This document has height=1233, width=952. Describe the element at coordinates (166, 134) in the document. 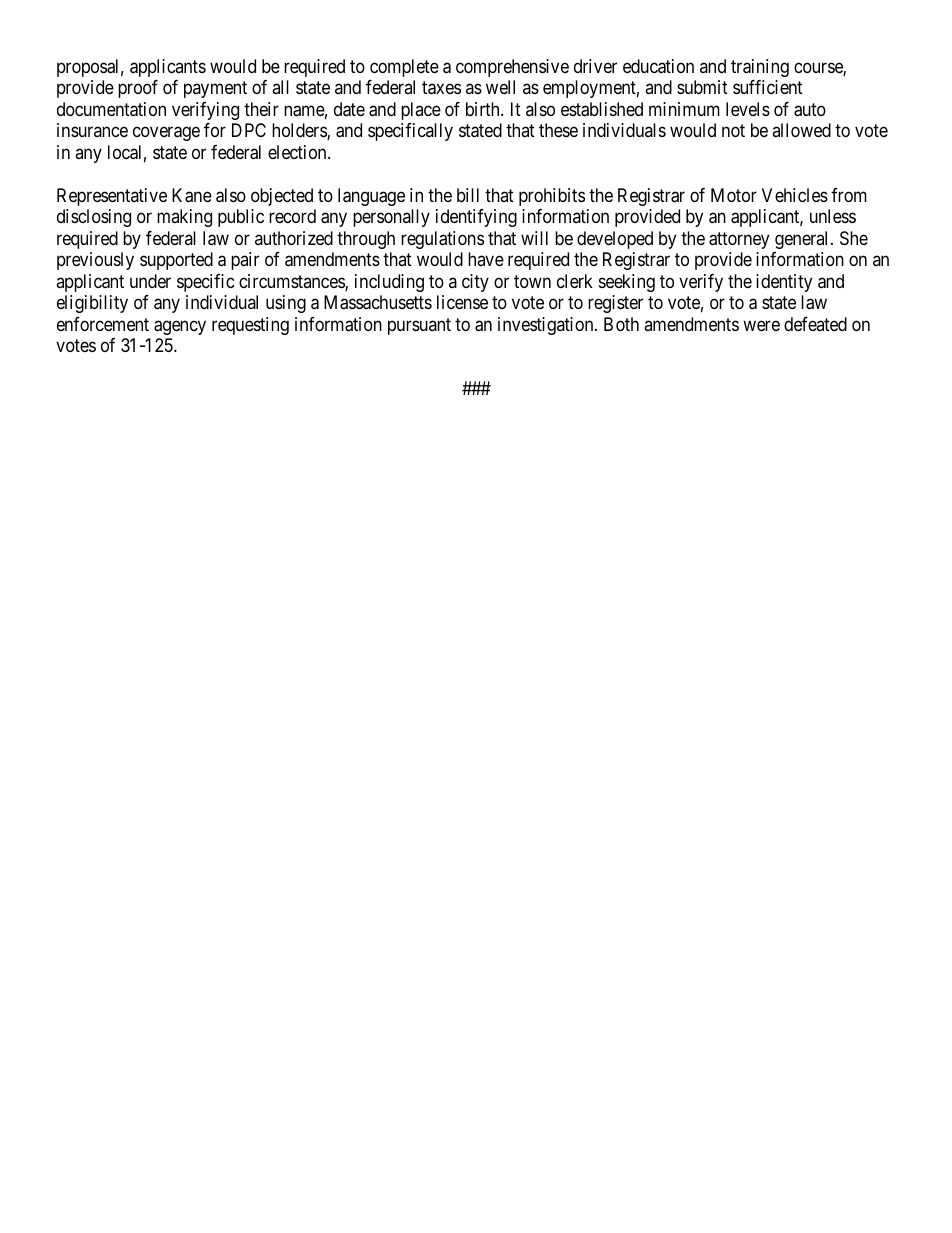

I see `coverage` at that location.
